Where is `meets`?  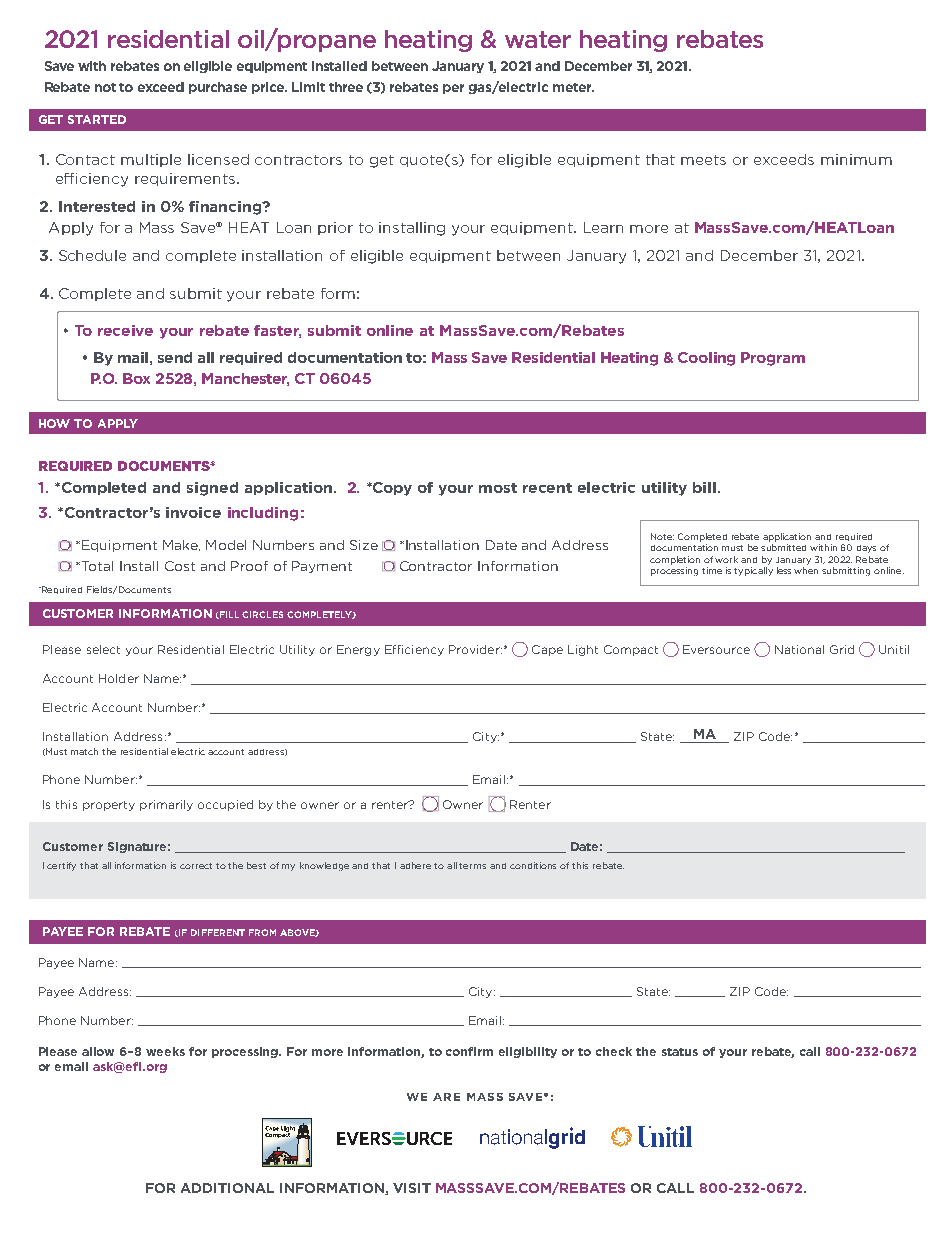 meets is located at coordinates (703, 160).
